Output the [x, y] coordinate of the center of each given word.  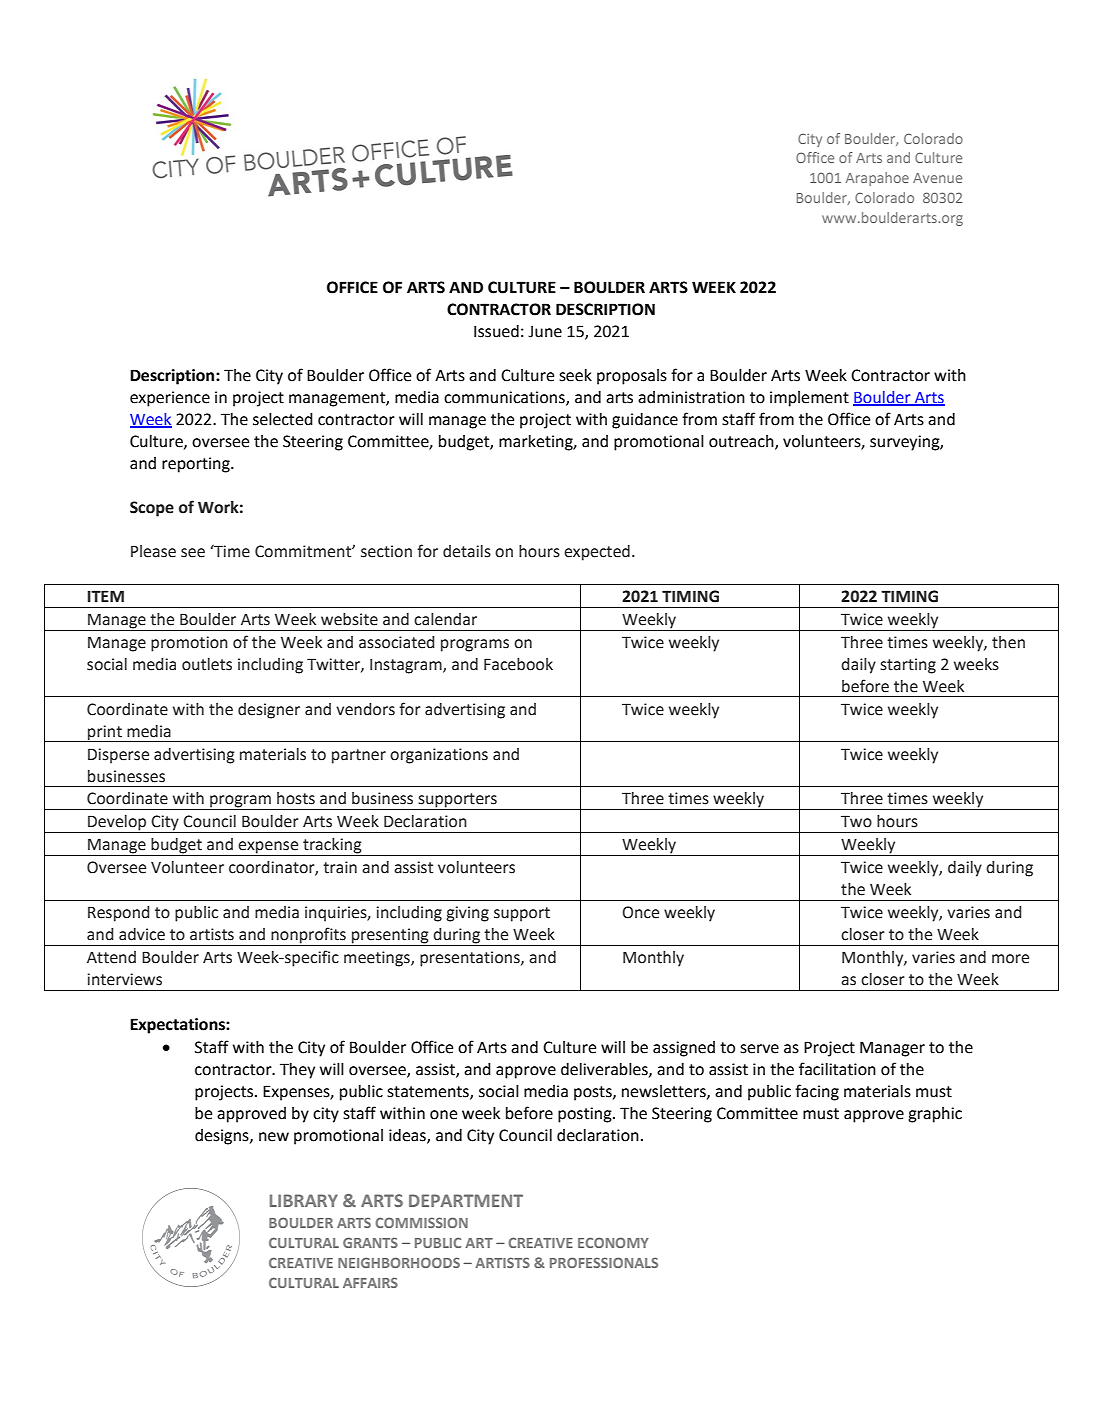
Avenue [937, 178]
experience [170, 399]
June [545, 332]
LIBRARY [304, 1200]
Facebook [518, 664]
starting [908, 666]
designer [269, 711]
